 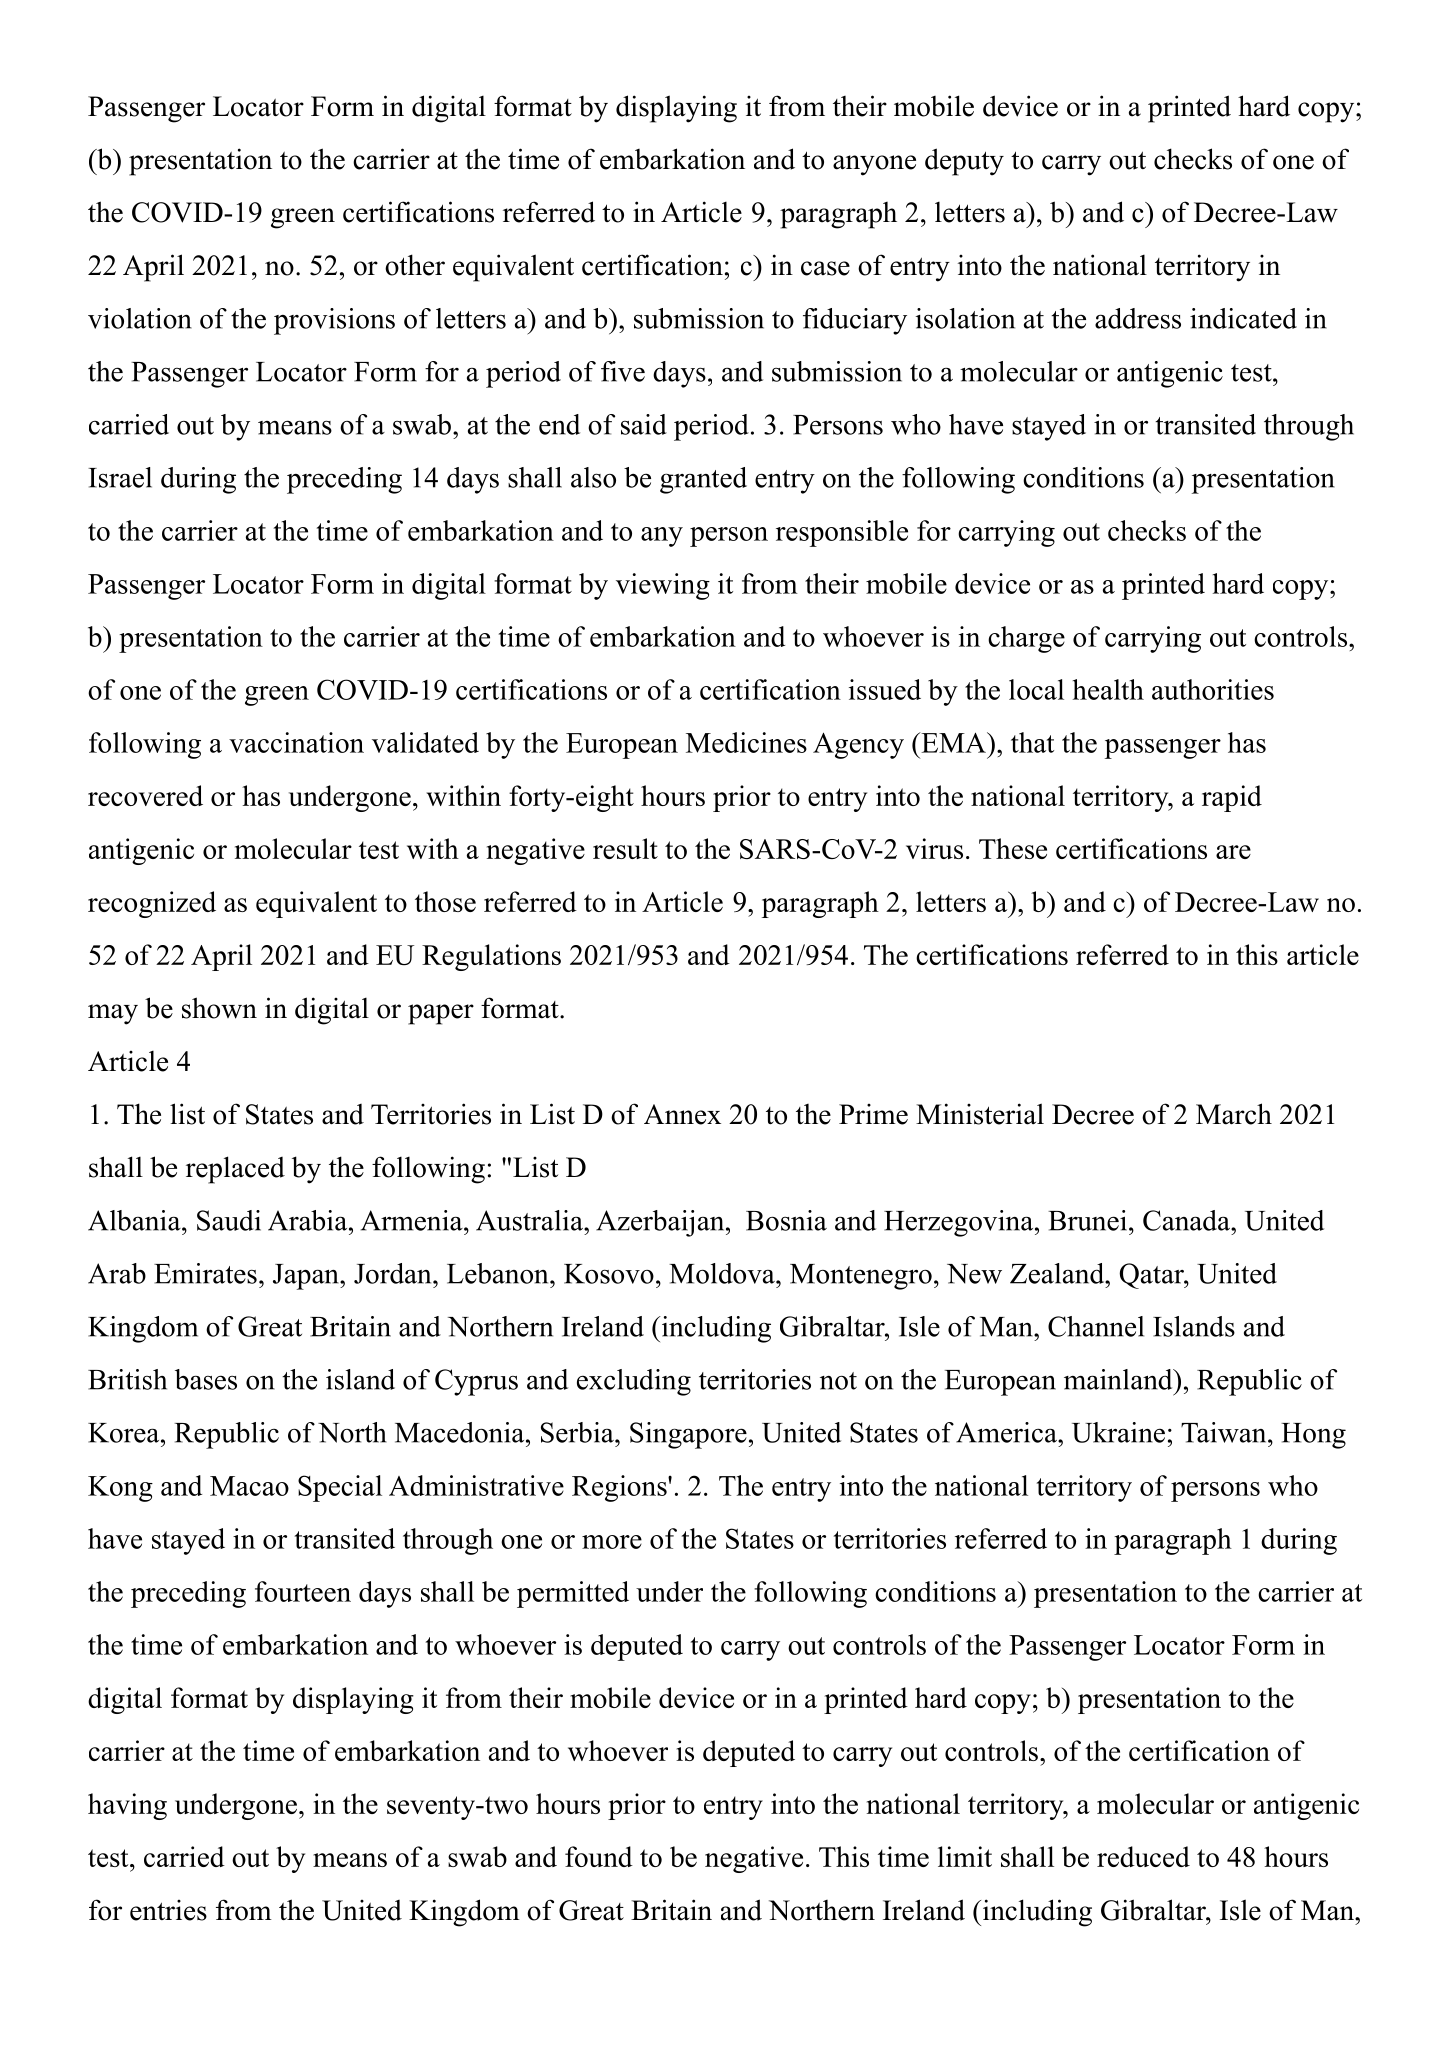 What do you see at coordinates (1118, 1432) in the page?
I see `Ukraine` at bounding box center [1118, 1432].
